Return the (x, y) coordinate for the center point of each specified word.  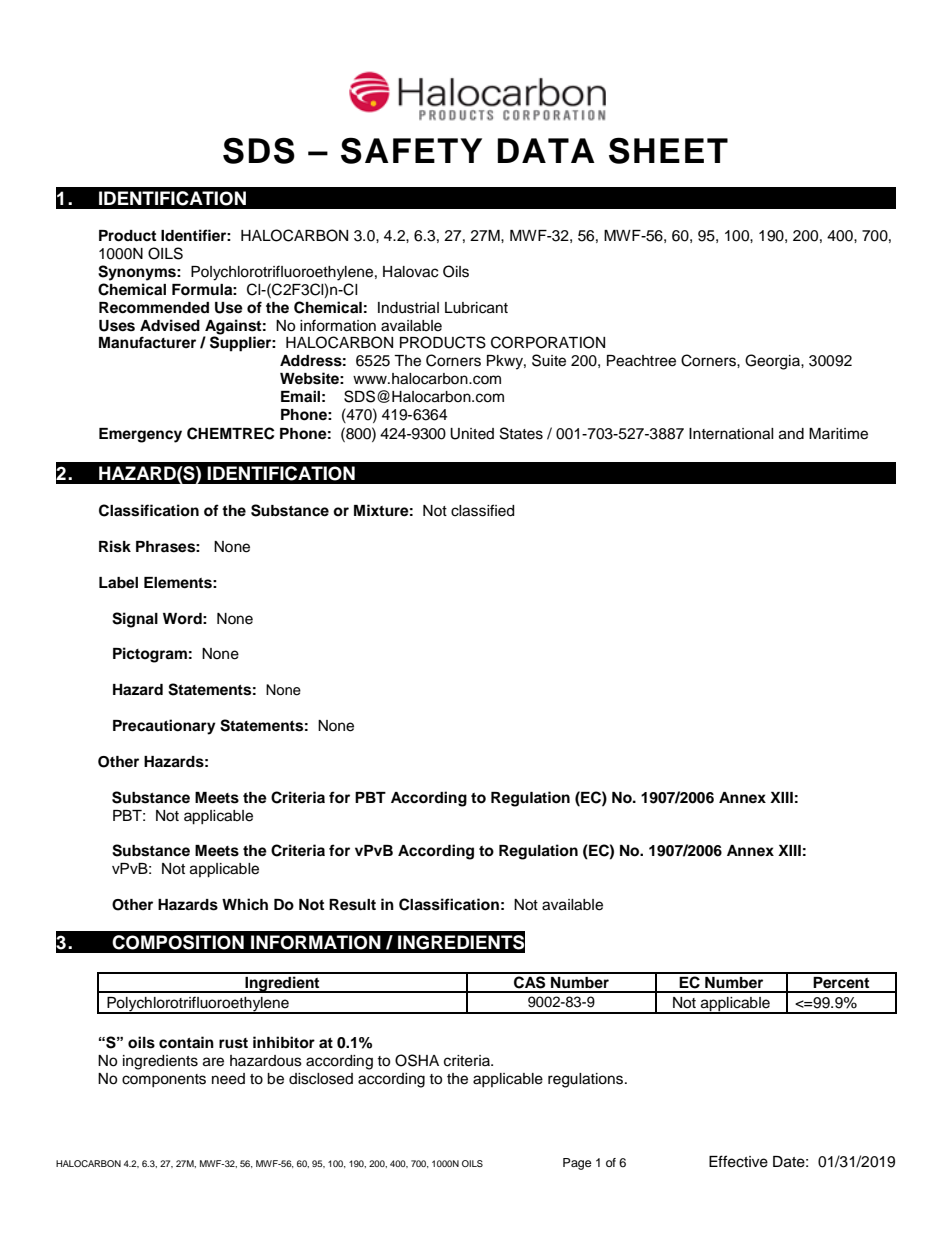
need (228, 1079)
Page (577, 1164)
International (731, 434)
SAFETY (411, 150)
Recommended (154, 308)
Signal (135, 620)
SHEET (668, 150)
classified (482, 510)
